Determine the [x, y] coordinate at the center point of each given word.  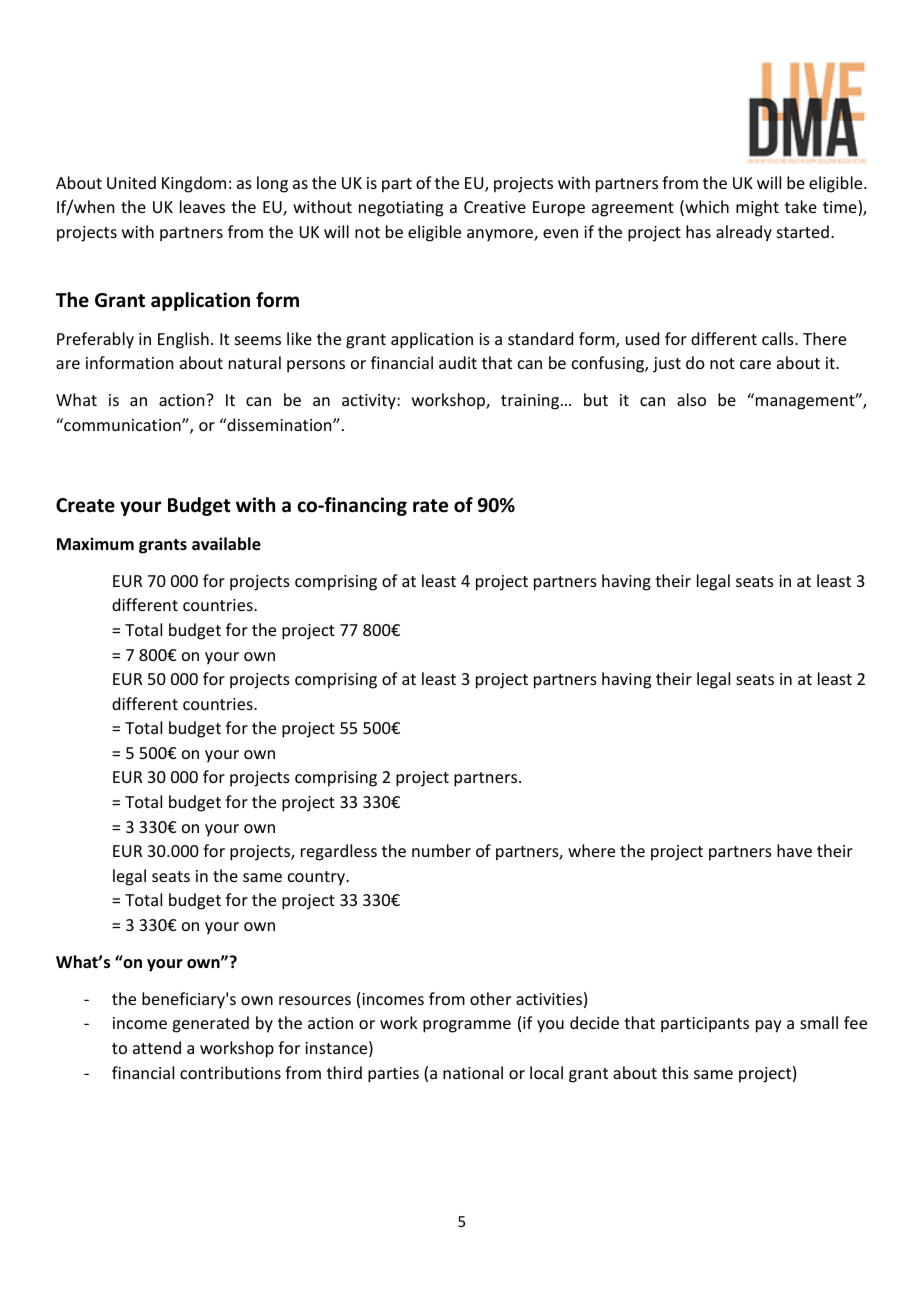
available [226, 544]
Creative [495, 207]
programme [467, 1026]
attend [157, 1047]
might [757, 208]
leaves [202, 206]
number [441, 850]
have [794, 850]
